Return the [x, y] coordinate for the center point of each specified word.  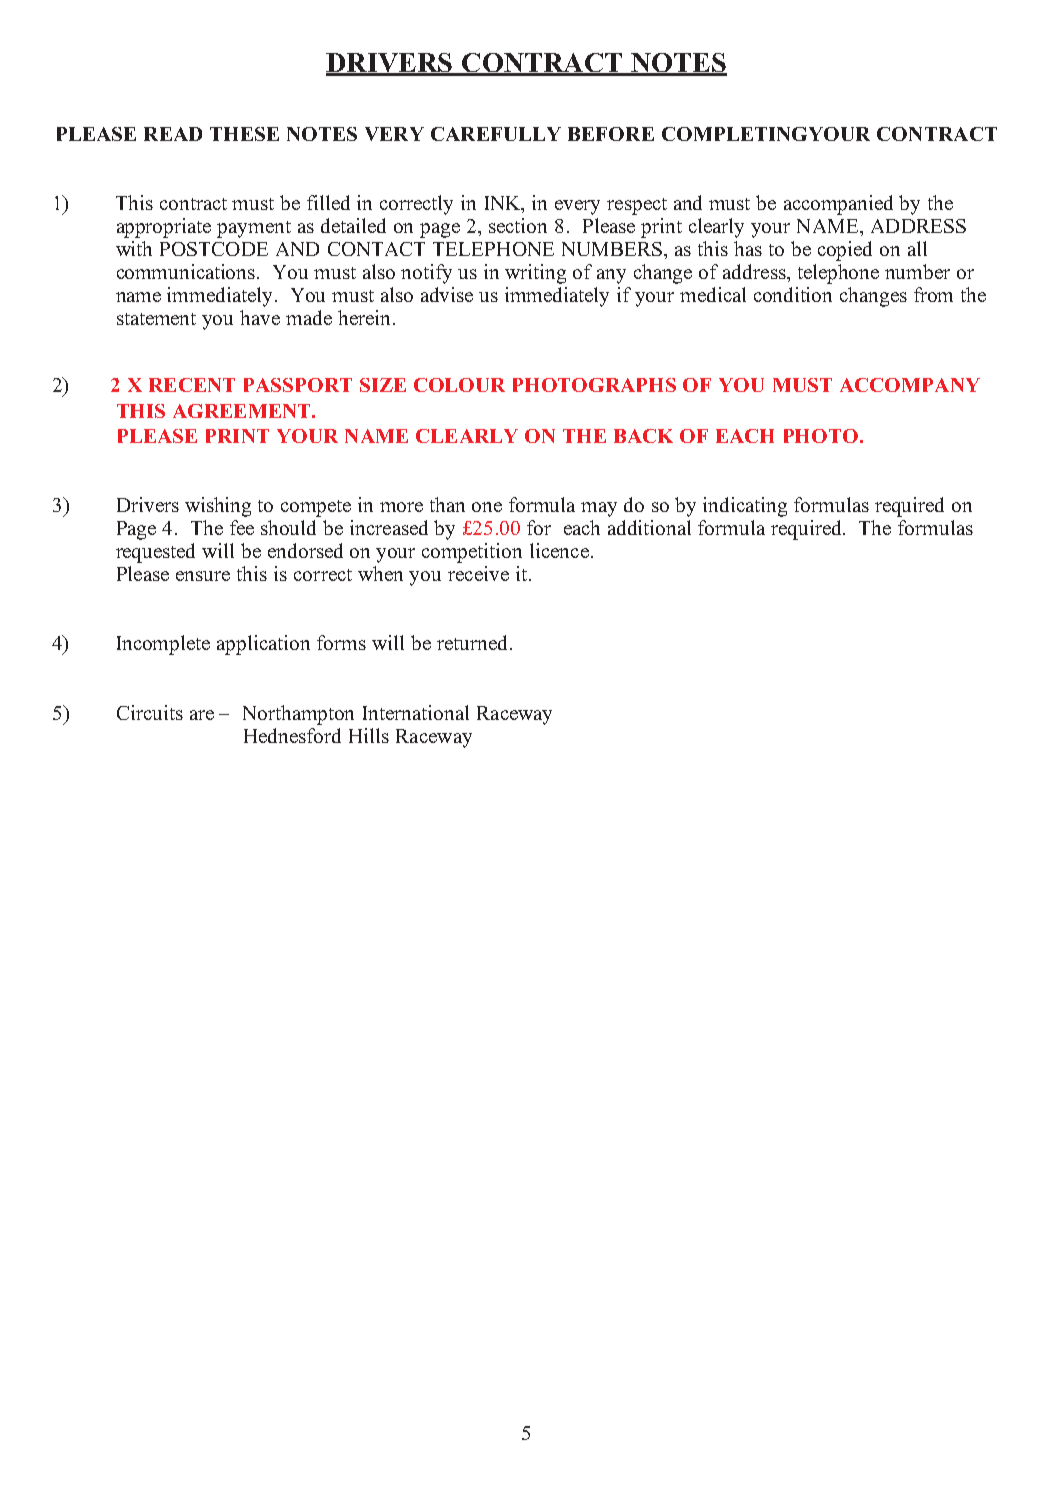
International [416, 712]
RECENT [192, 385]
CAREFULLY [496, 134]
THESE [244, 134]
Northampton [298, 715]
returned [472, 642]
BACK [643, 436]
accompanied [838, 205]
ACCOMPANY [910, 385]
